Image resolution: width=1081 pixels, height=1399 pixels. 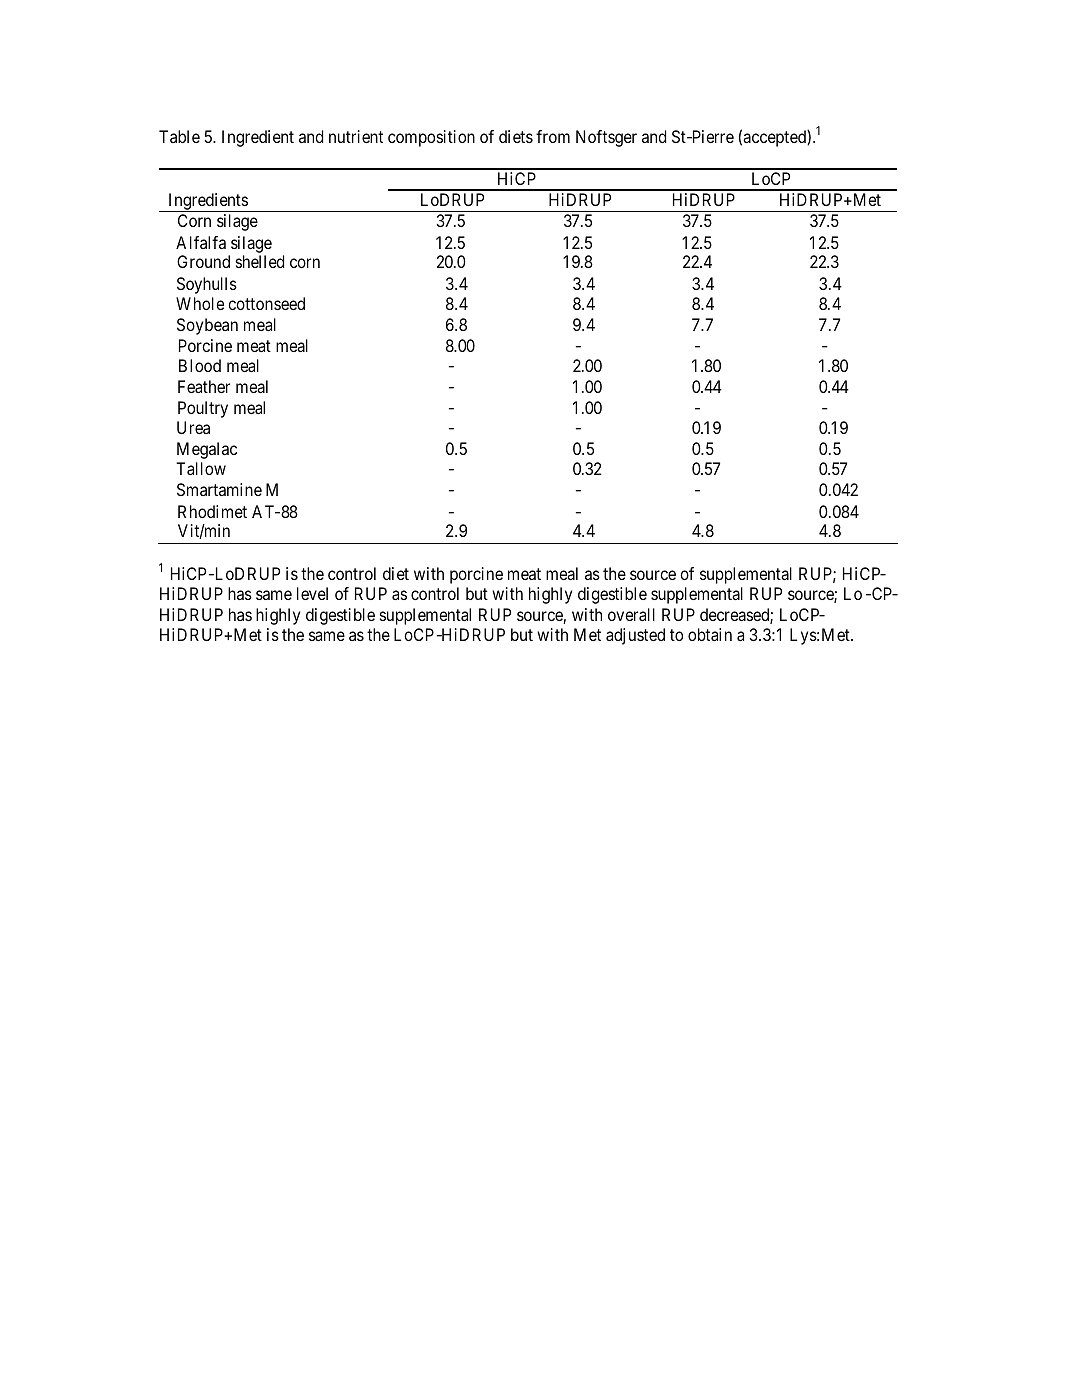 What do you see at coordinates (631, 614) in the image?
I see `overall` at bounding box center [631, 614].
